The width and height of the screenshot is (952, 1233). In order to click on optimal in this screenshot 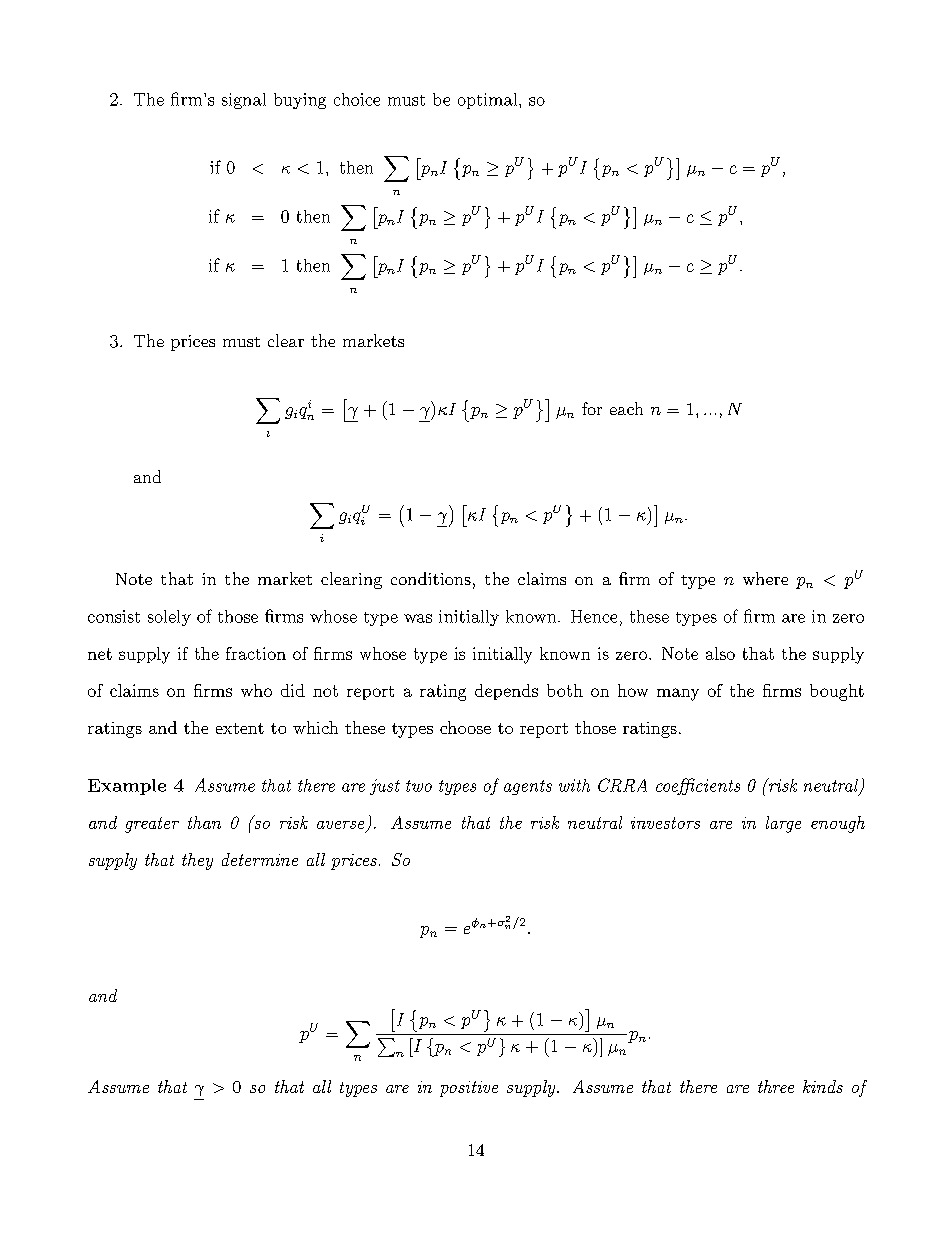, I will do `click(487, 101)`.
